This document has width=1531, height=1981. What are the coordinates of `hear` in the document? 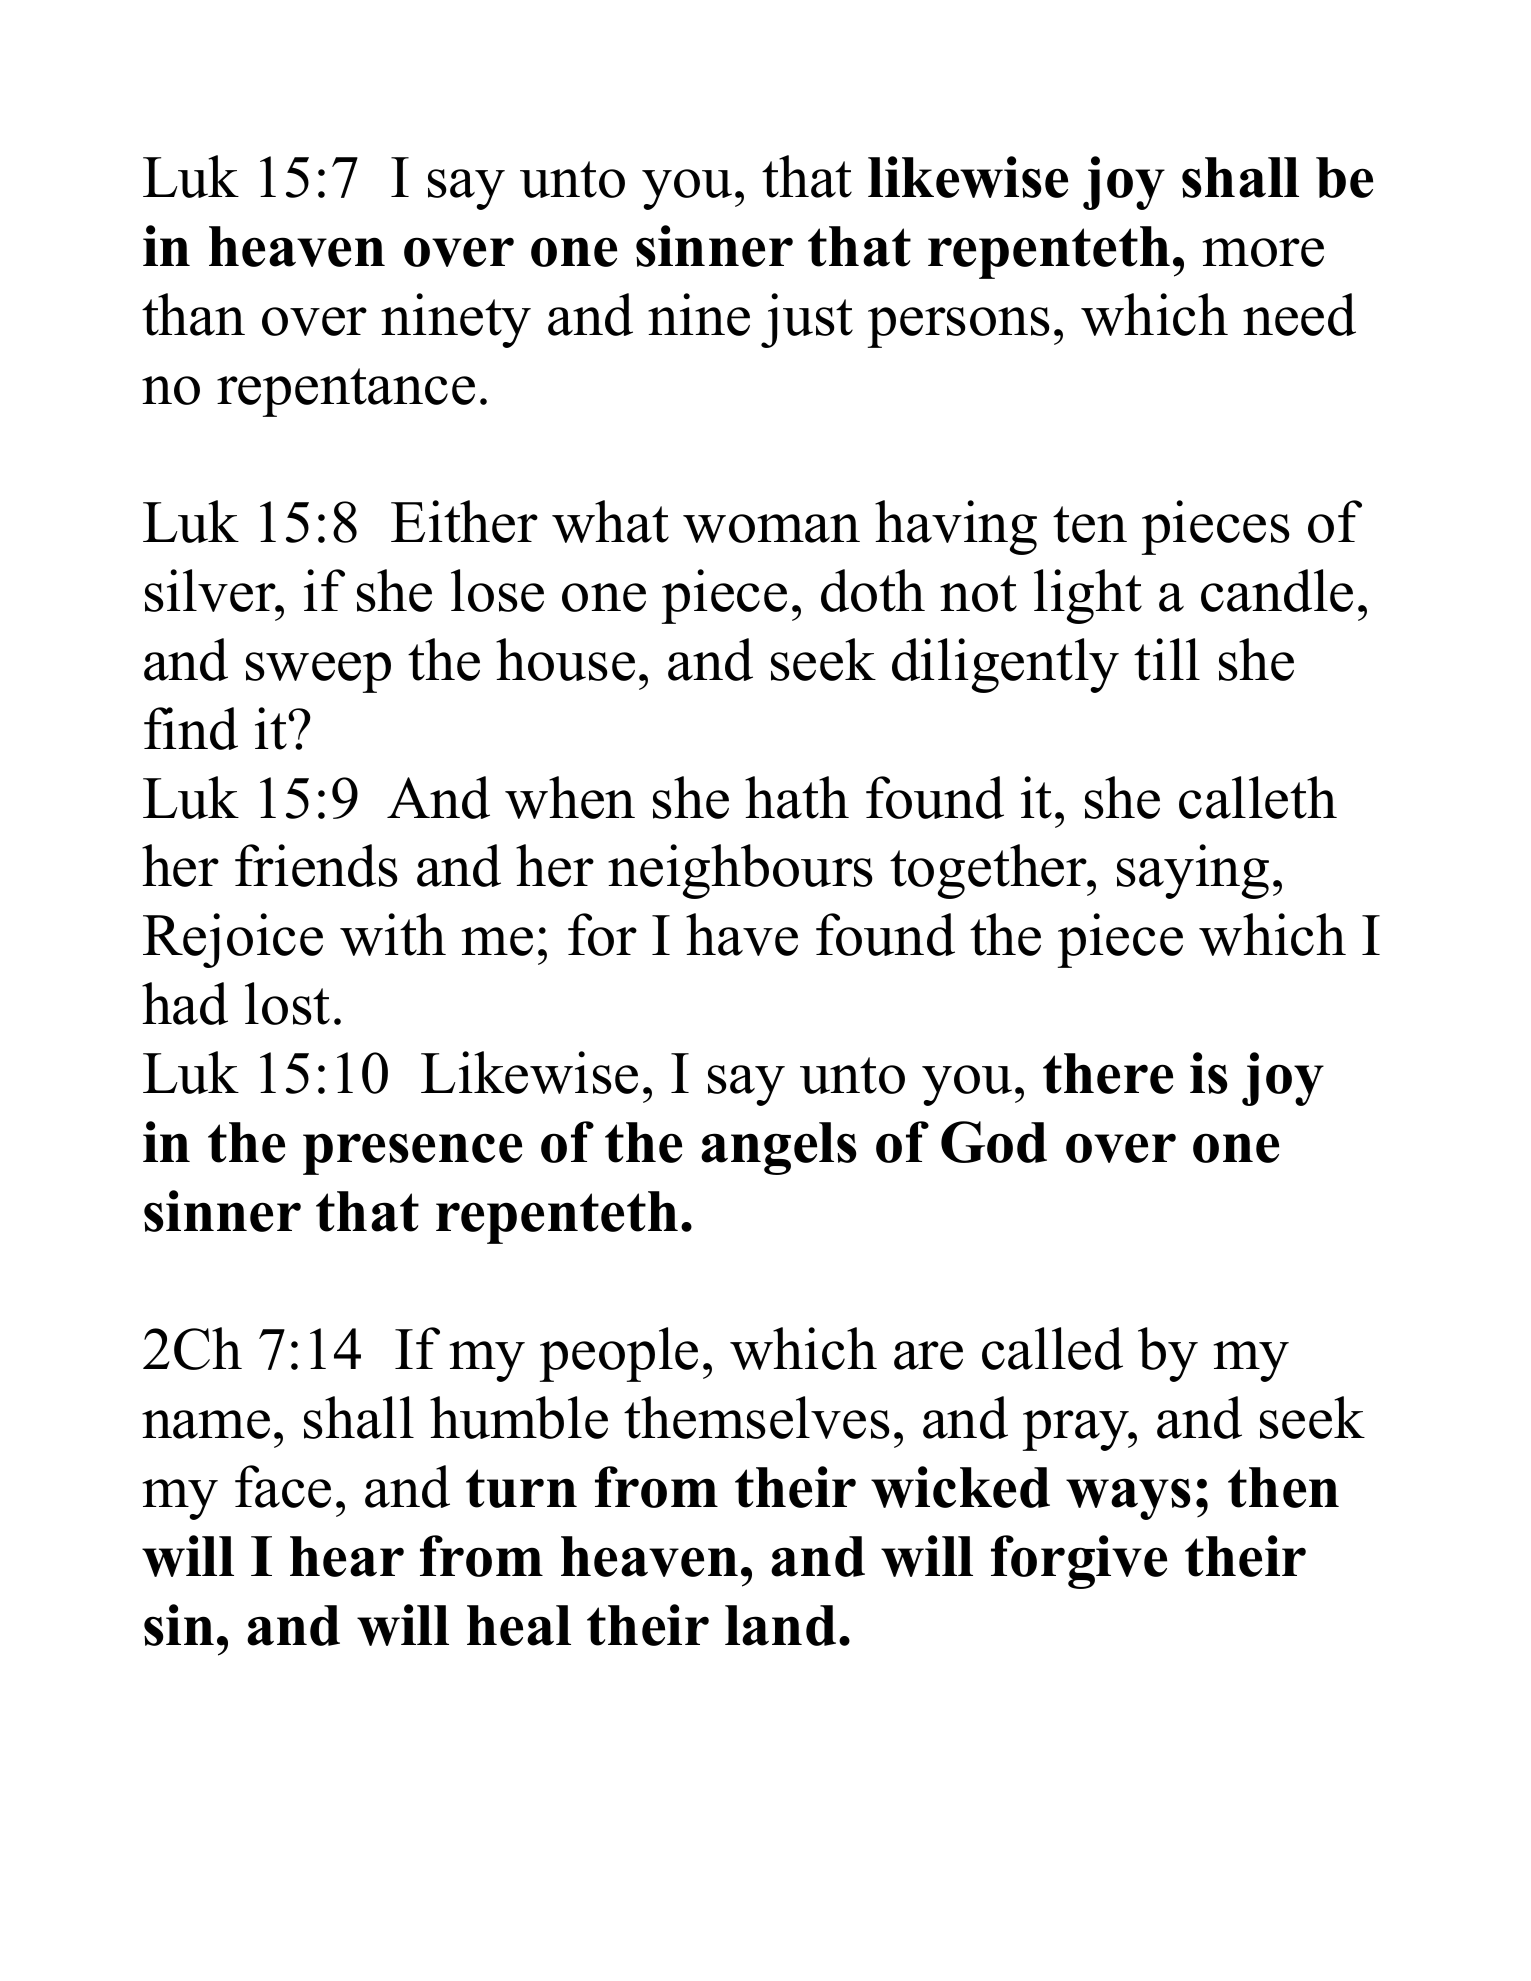 It's located at (347, 1556).
